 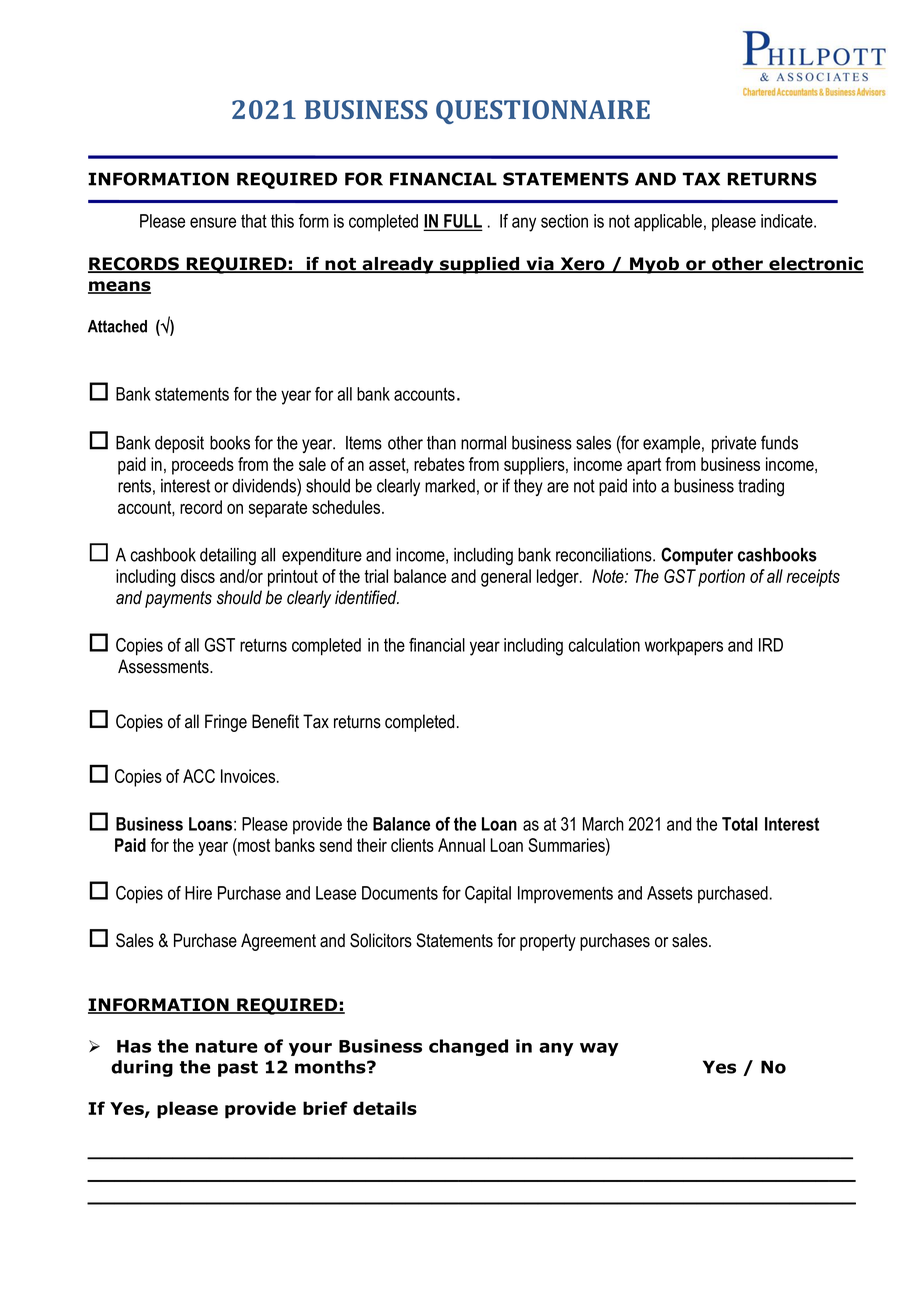 I want to click on QUESTIONNAIRE, so click(x=543, y=112).
